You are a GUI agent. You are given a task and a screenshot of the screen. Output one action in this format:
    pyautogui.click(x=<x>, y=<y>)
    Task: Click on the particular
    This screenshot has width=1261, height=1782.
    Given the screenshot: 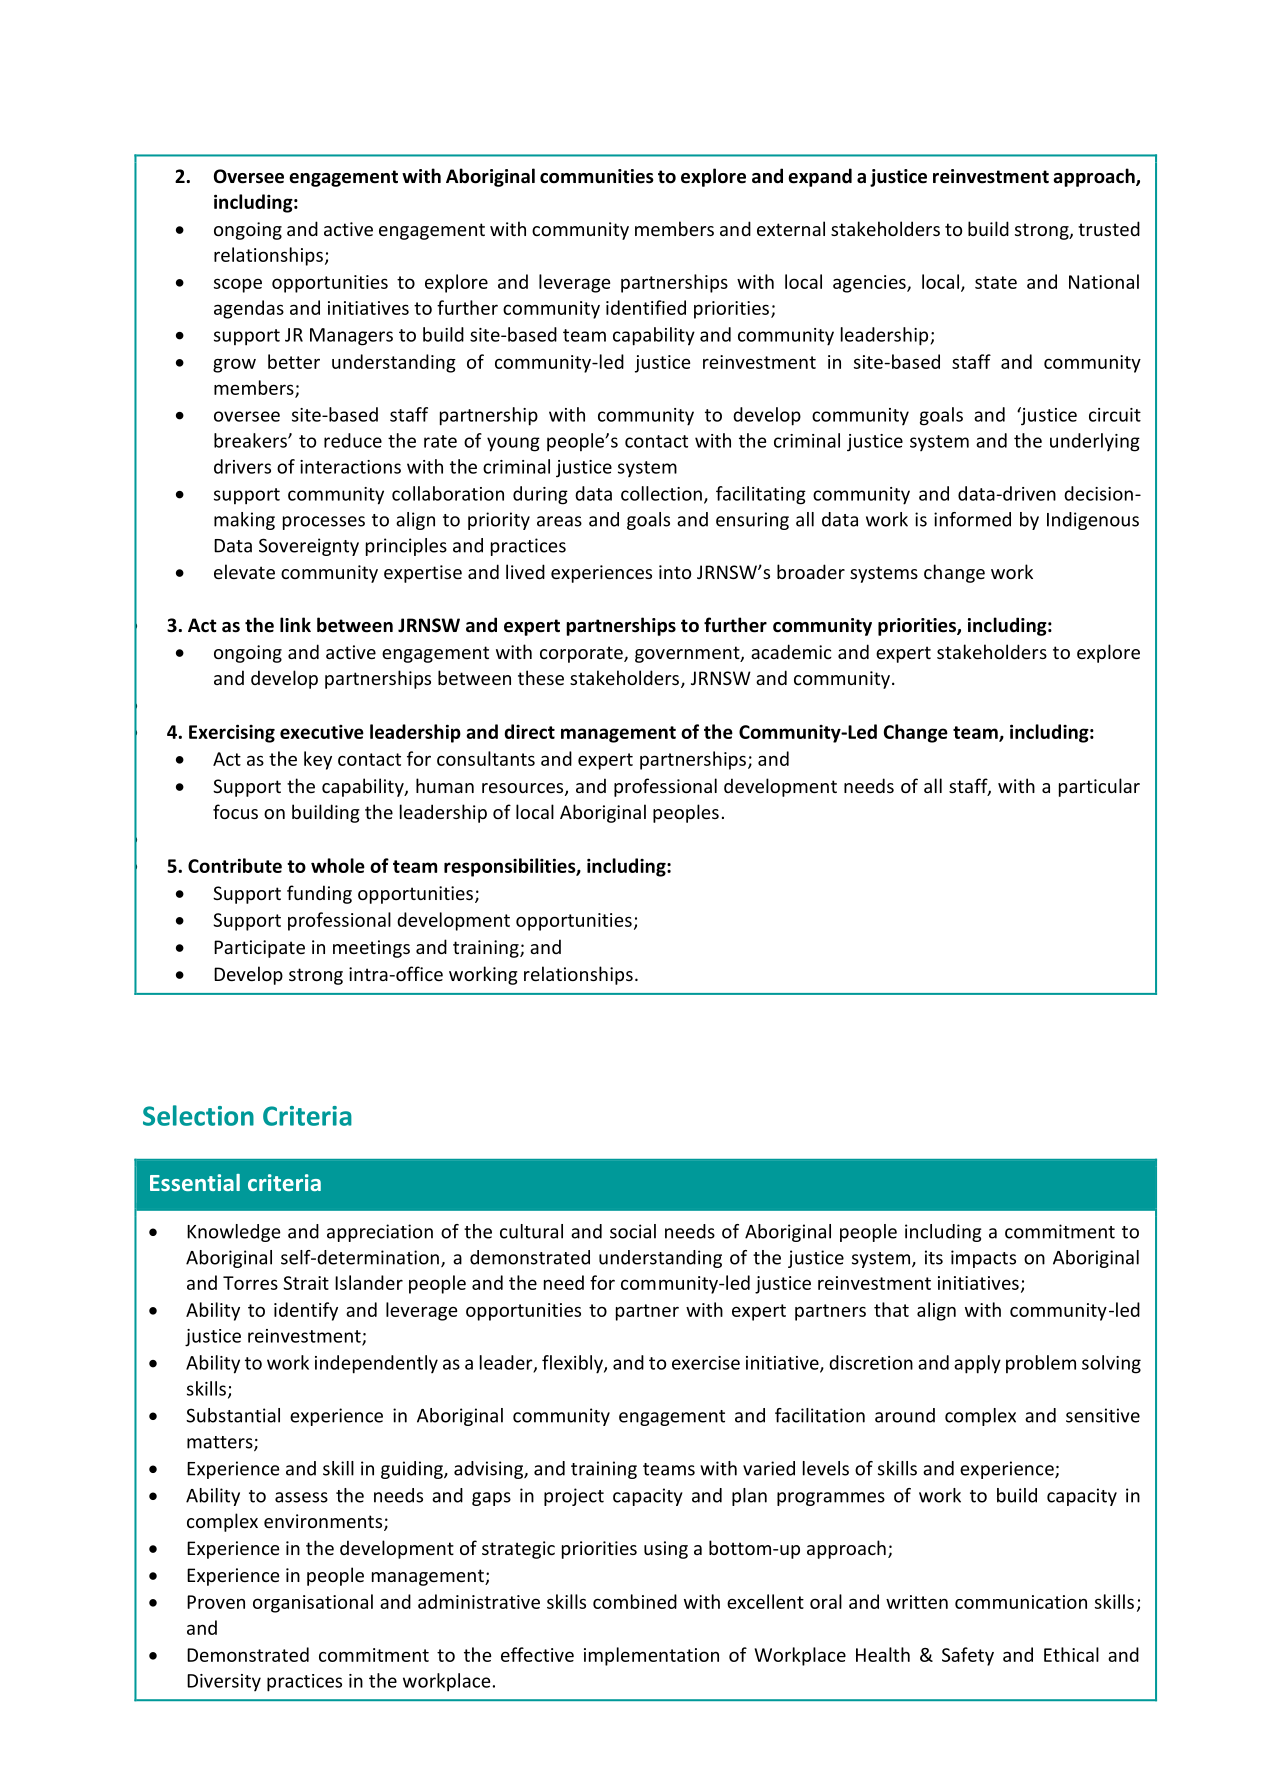 What is the action you would take?
    pyautogui.click(x=1099, y=787)
